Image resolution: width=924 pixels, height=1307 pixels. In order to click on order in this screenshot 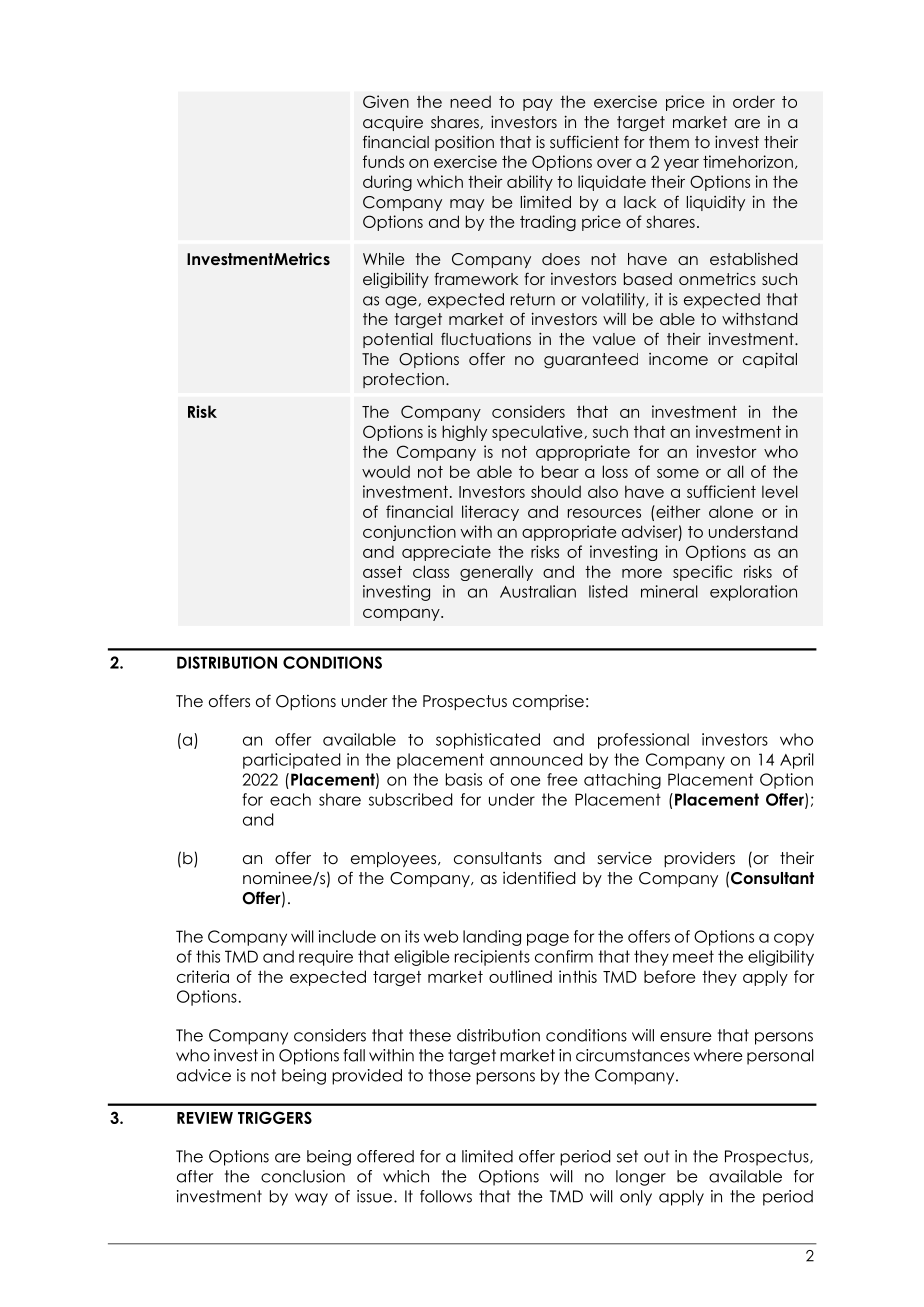, I will do `click(754, 101)`.
